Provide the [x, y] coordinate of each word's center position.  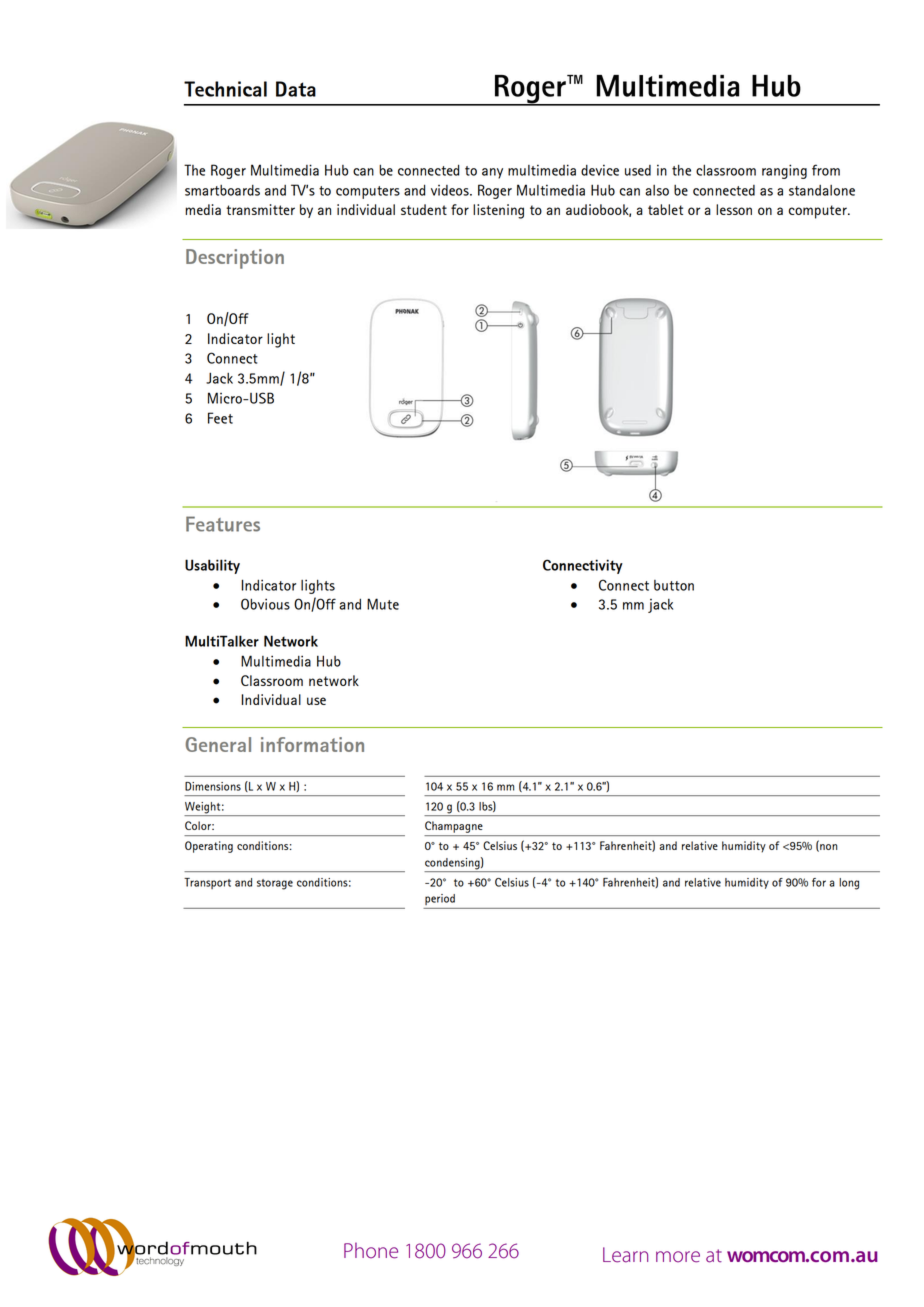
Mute [383, 604]
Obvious [265, 604]
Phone [371, 1250]
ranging [784, 171]
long [849, 884]
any [492, 173]
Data [296, 89]
